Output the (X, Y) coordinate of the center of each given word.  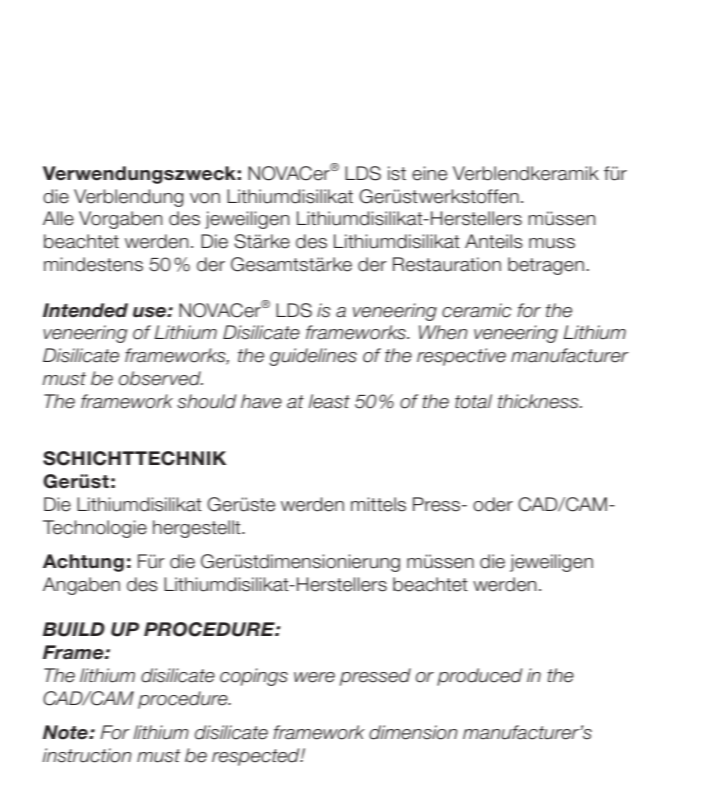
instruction (87, 755)
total (473, 401)
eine (429, 173)
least (329, 401)
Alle (58, 218)
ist (397, 173)
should (206, 401)
